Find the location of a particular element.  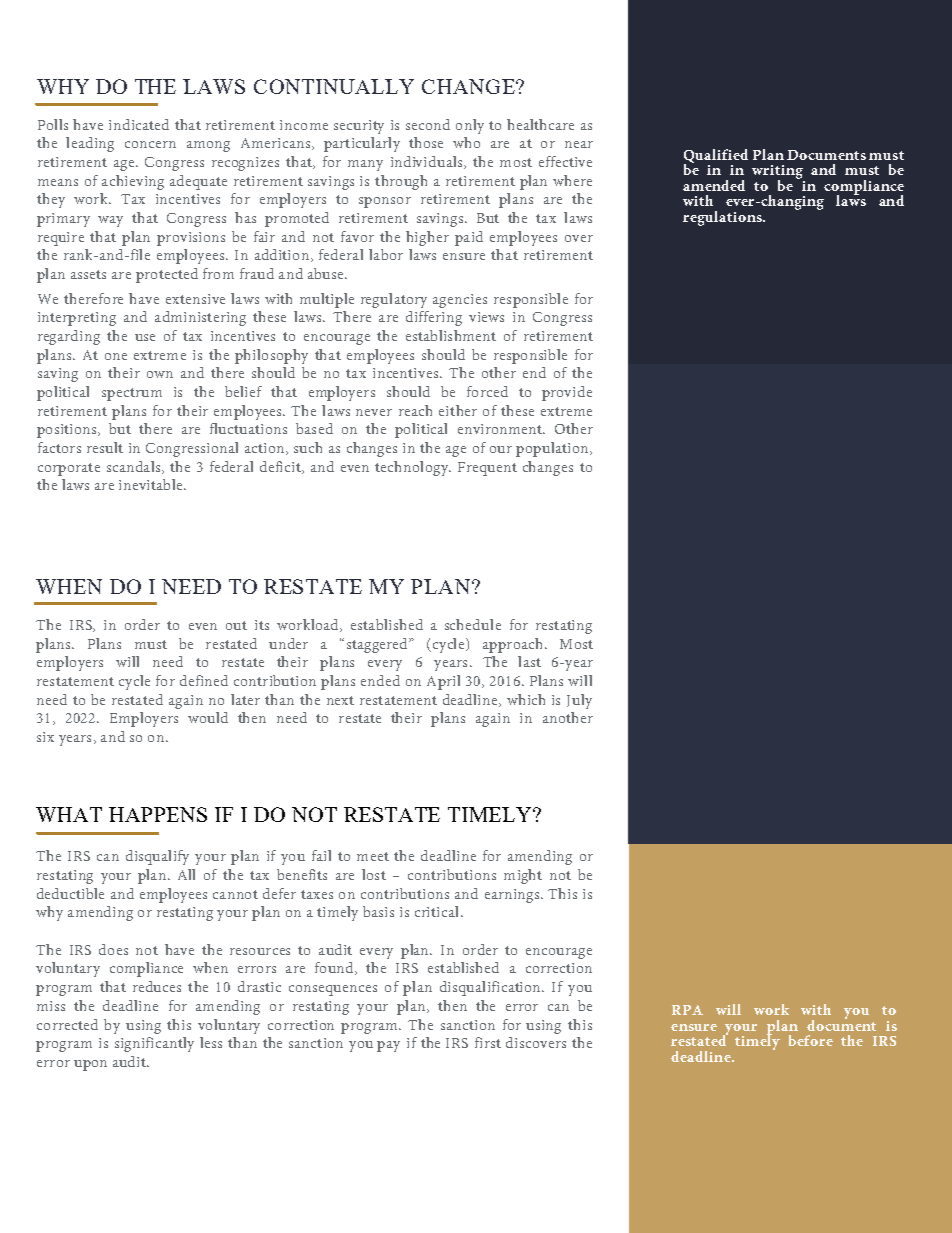

schedule is located at coordinates (473, 624).
